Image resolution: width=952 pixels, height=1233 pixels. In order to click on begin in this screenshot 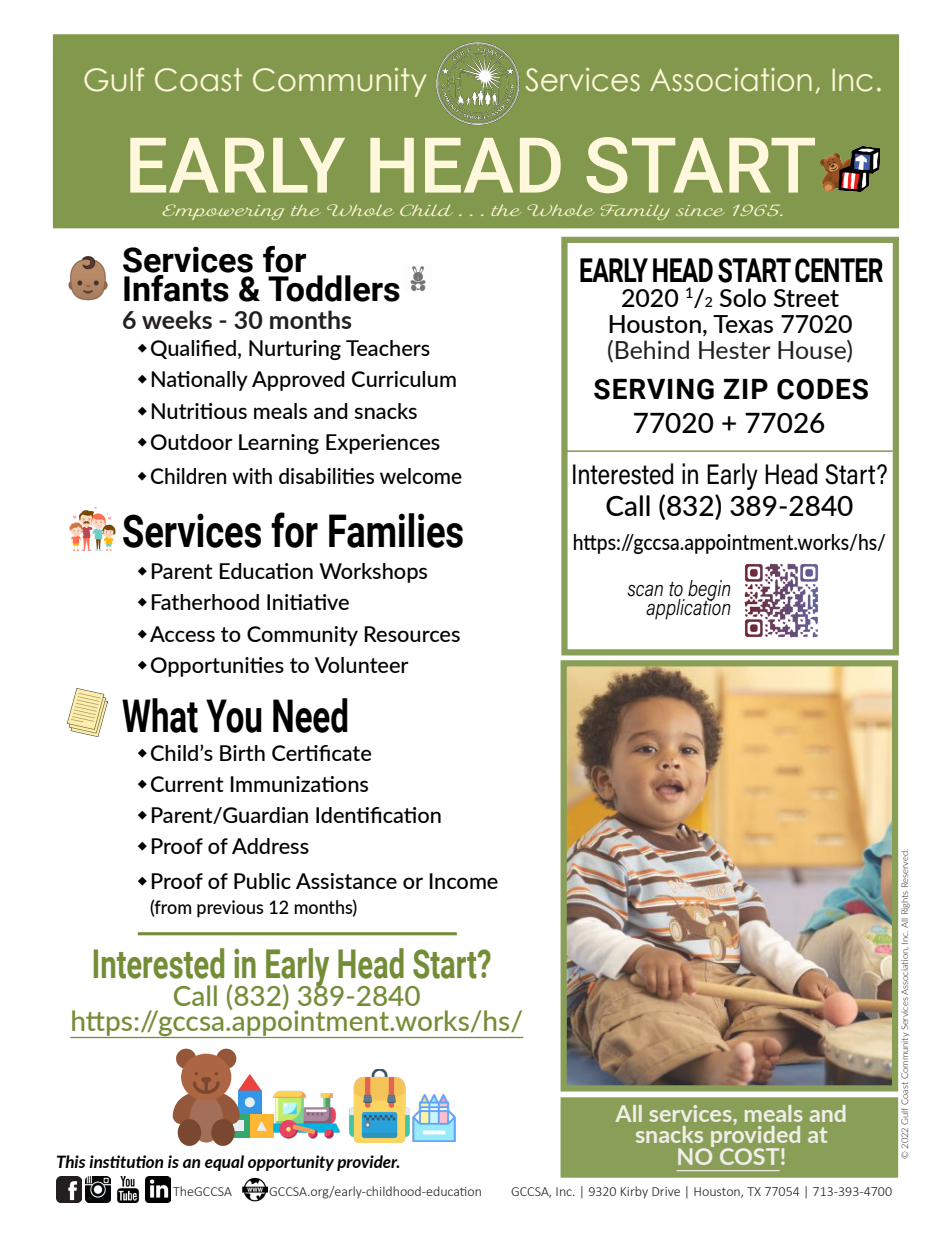, I will do `click(709, 591)`.
